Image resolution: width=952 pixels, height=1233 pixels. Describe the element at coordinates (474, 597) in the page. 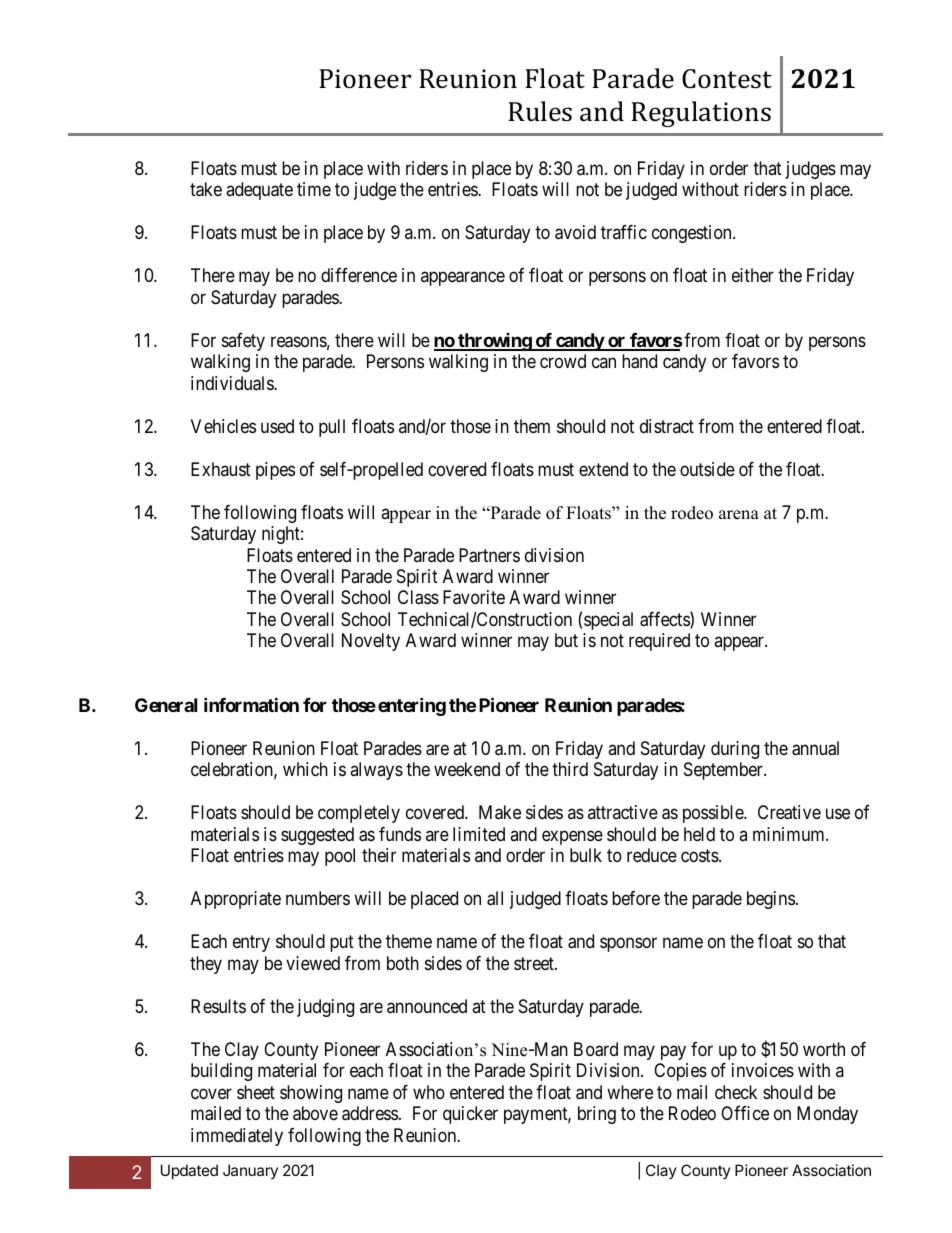

I see `Favorite` at that location.
